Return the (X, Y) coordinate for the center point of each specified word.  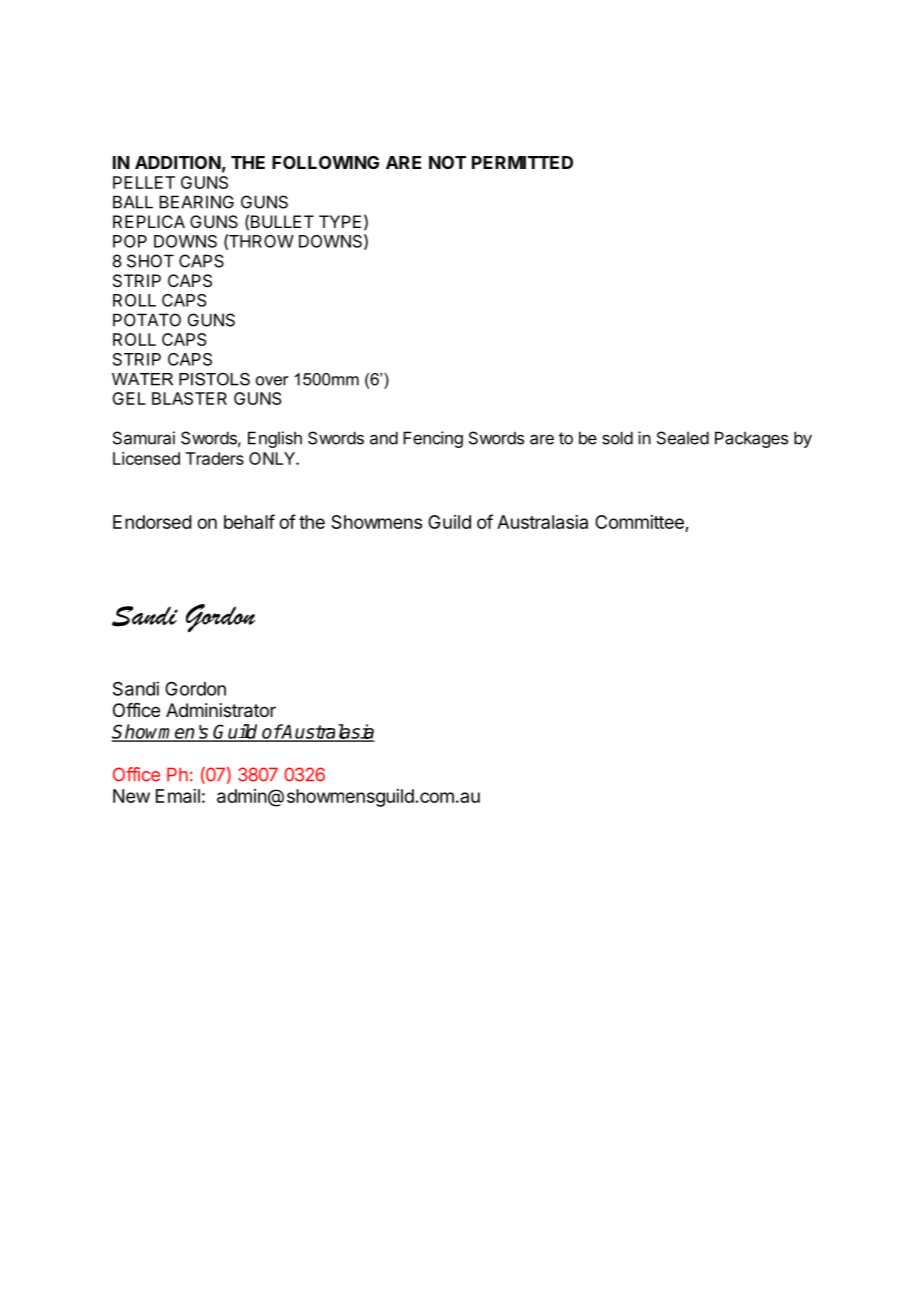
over (272, 381)
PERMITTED (522, 162)
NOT (447, 162)
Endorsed (152, 522)
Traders (215, 458)
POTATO (147, 320)
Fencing (433, 439)
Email (178, 796)
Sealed (683, 438)
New (131, 796)
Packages (751, 439)
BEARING (196, 202)
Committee (640, 523)
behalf (249, 521)
